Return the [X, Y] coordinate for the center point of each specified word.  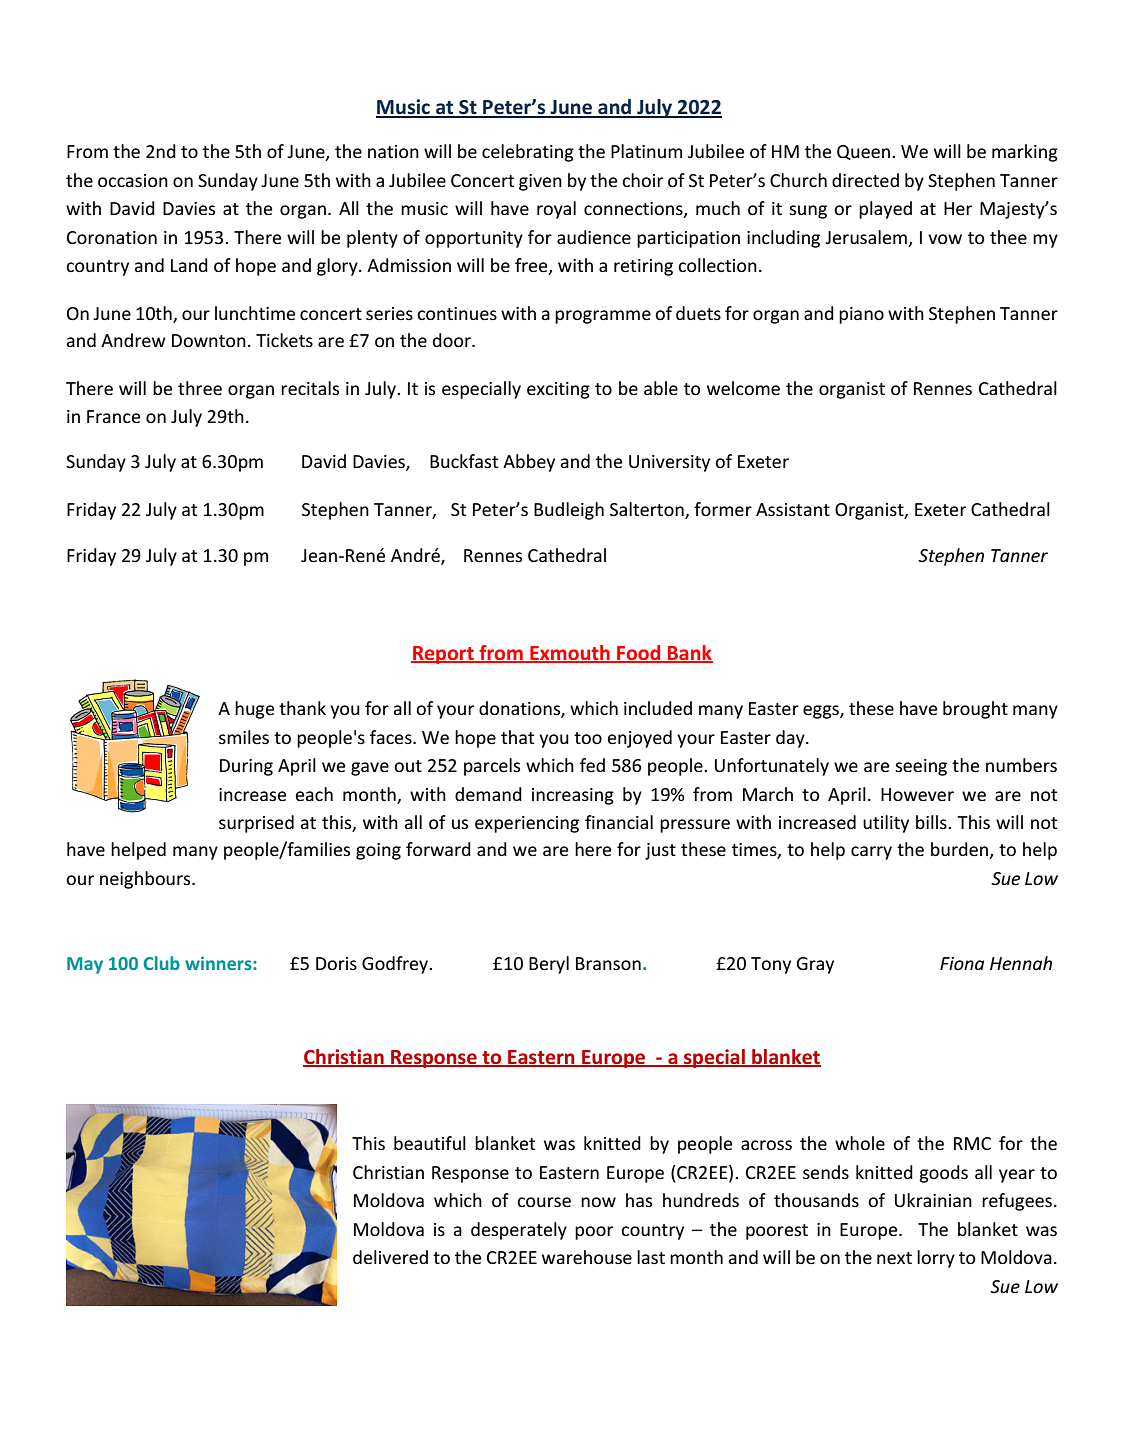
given [540, 182]
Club [162, 963]
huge [254, 710]
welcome [743, 388]
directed [865, 180]
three [200, 388]
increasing [573, 796]
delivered [390, 1257]
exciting [558, 390]
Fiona [962, 963]
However [917, 794]
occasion [133, 180]
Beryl [549, 965]
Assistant [793, 509]
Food [639, 653]
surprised [256, 824]
